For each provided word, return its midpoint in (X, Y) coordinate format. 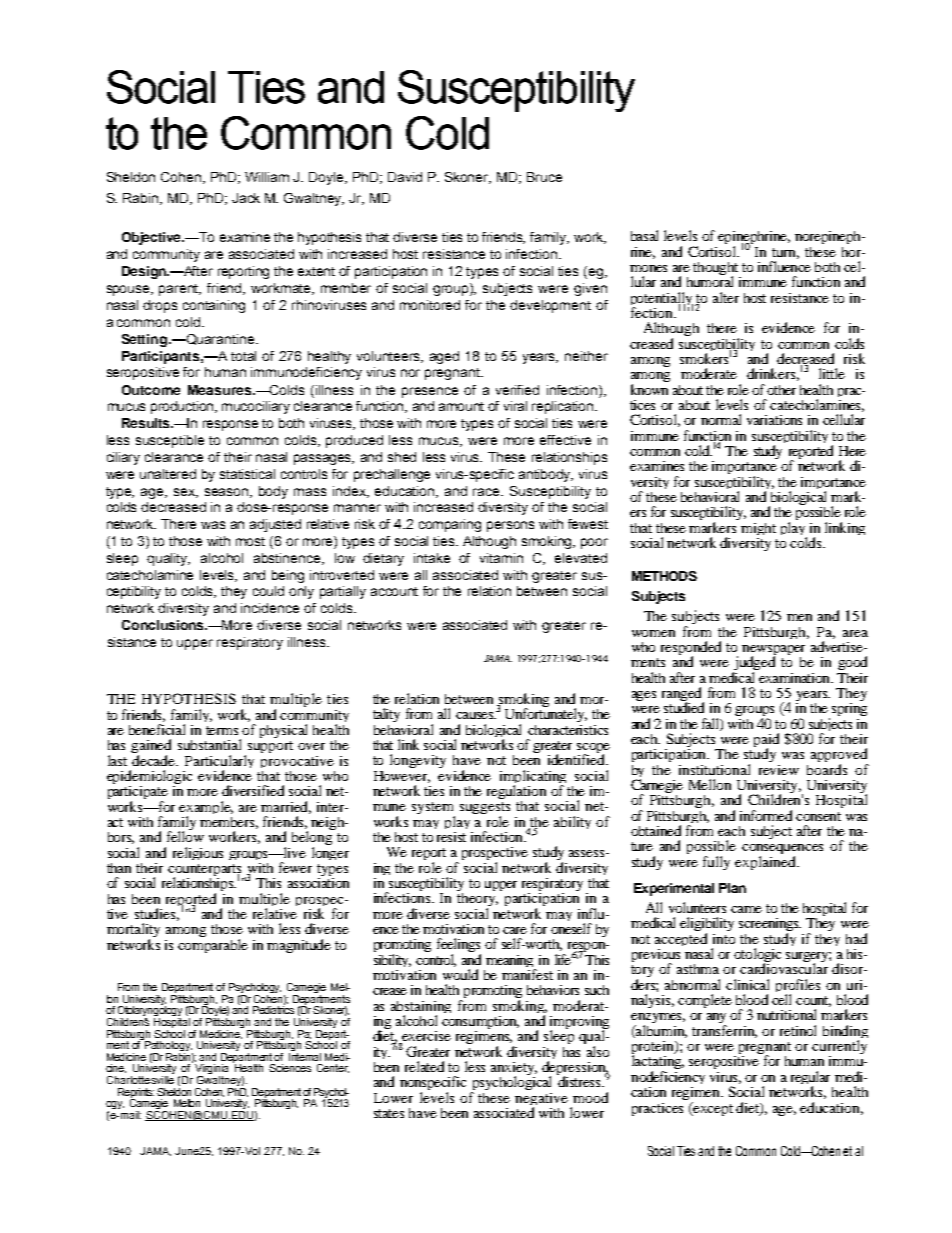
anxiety (514, 1070)
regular (812, 1079)
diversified (253, 790)
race (488, 492)
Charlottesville (140, 1078)
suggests (485, 809)
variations (774, 420)
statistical (247, 474)
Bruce (544, 177)
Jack (246, 198)
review (779, 770)
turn (785, 253)
